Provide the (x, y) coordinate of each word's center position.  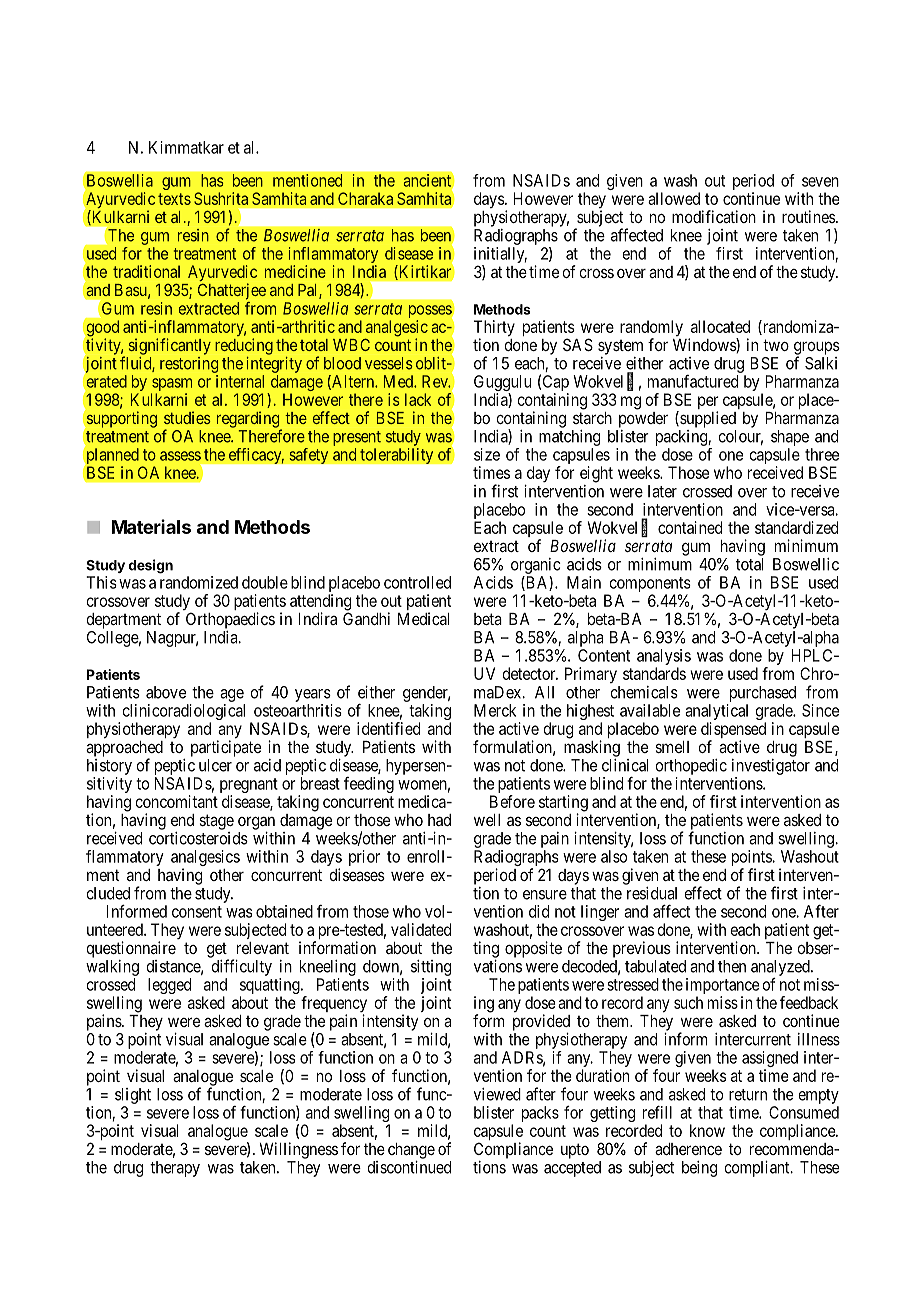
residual (652, 893)
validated (421, 929)
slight (133, 1096)
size (487, 454)
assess (180, 456)
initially (500, 256)
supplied (707, 419)
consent (197, 912)
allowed (674, 198)
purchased (763, 694)
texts (174, 199)
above (166, 692)
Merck (495, 710)
